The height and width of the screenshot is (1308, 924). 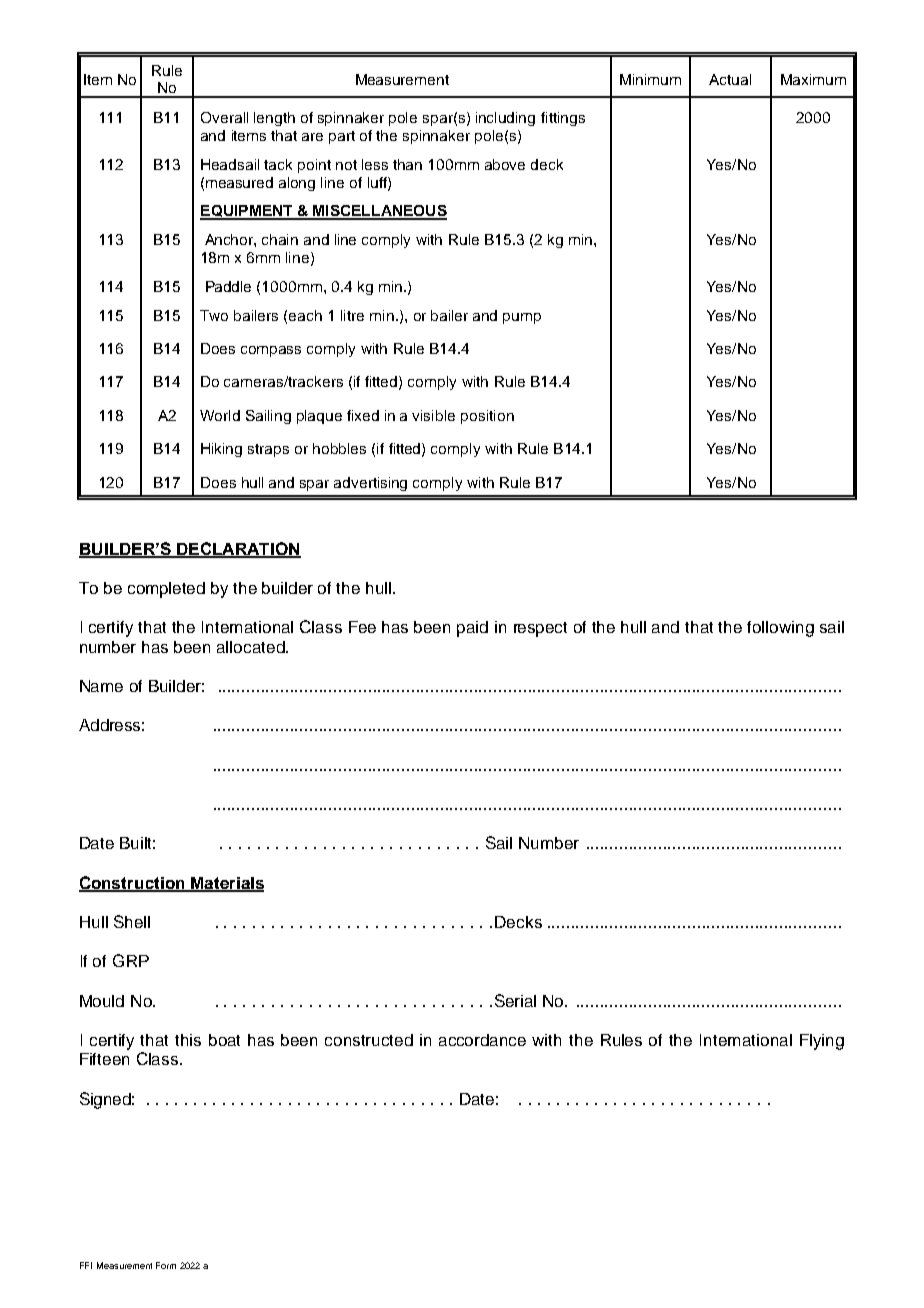 I want to click on Actual, so click(x=730, y=79).
